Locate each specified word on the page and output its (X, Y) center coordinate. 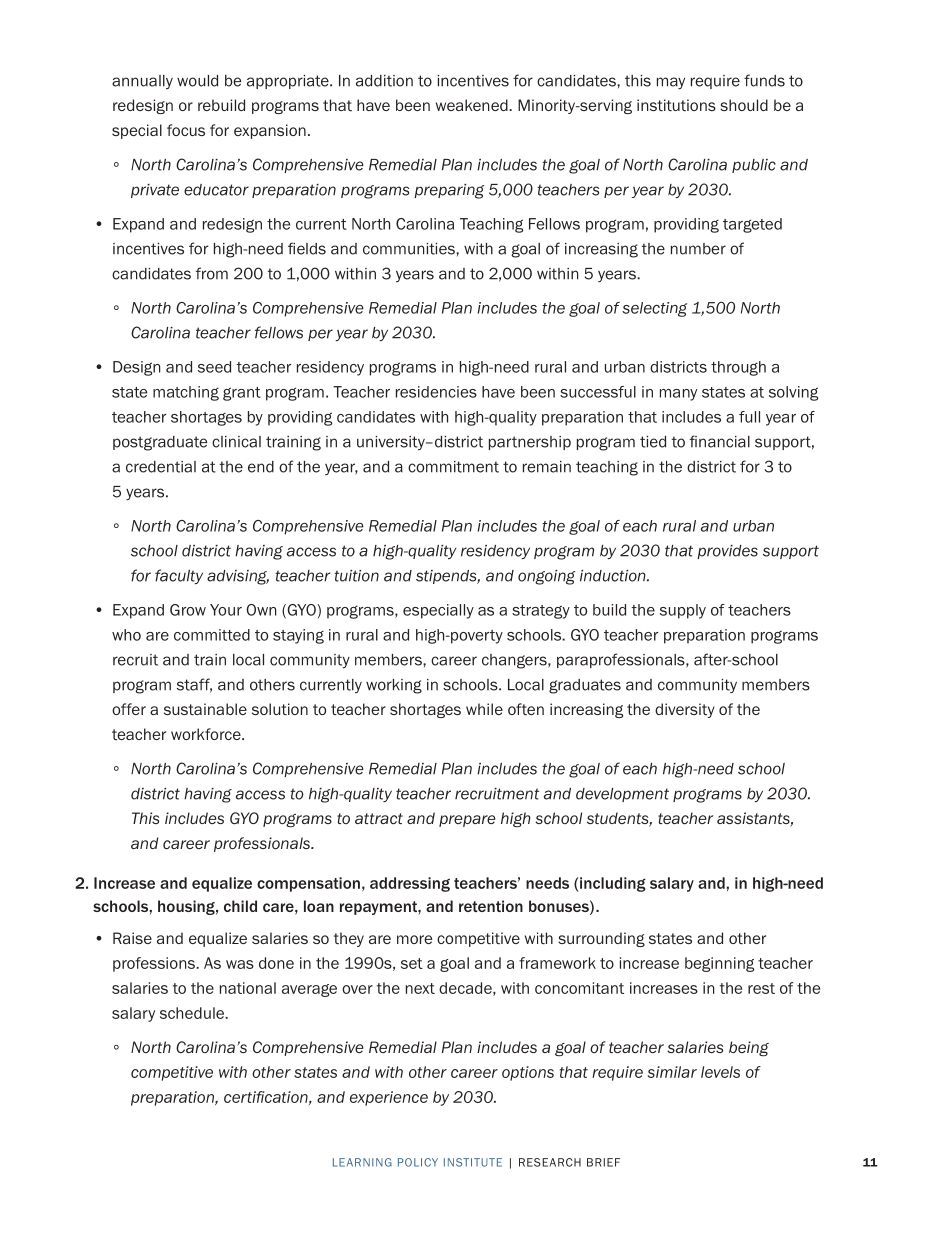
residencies (436, 392)
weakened (473, 105)
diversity (685, 710)
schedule (193, 1013)
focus (186, 130)
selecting (654, 309)
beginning (719, 964)
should (744, 105)
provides (727, 552)
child (240, 906)
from (212, 273)
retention (491, 906)
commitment (453, 467)
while (484, 709)
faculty (179, 576)
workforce (207, 734)
